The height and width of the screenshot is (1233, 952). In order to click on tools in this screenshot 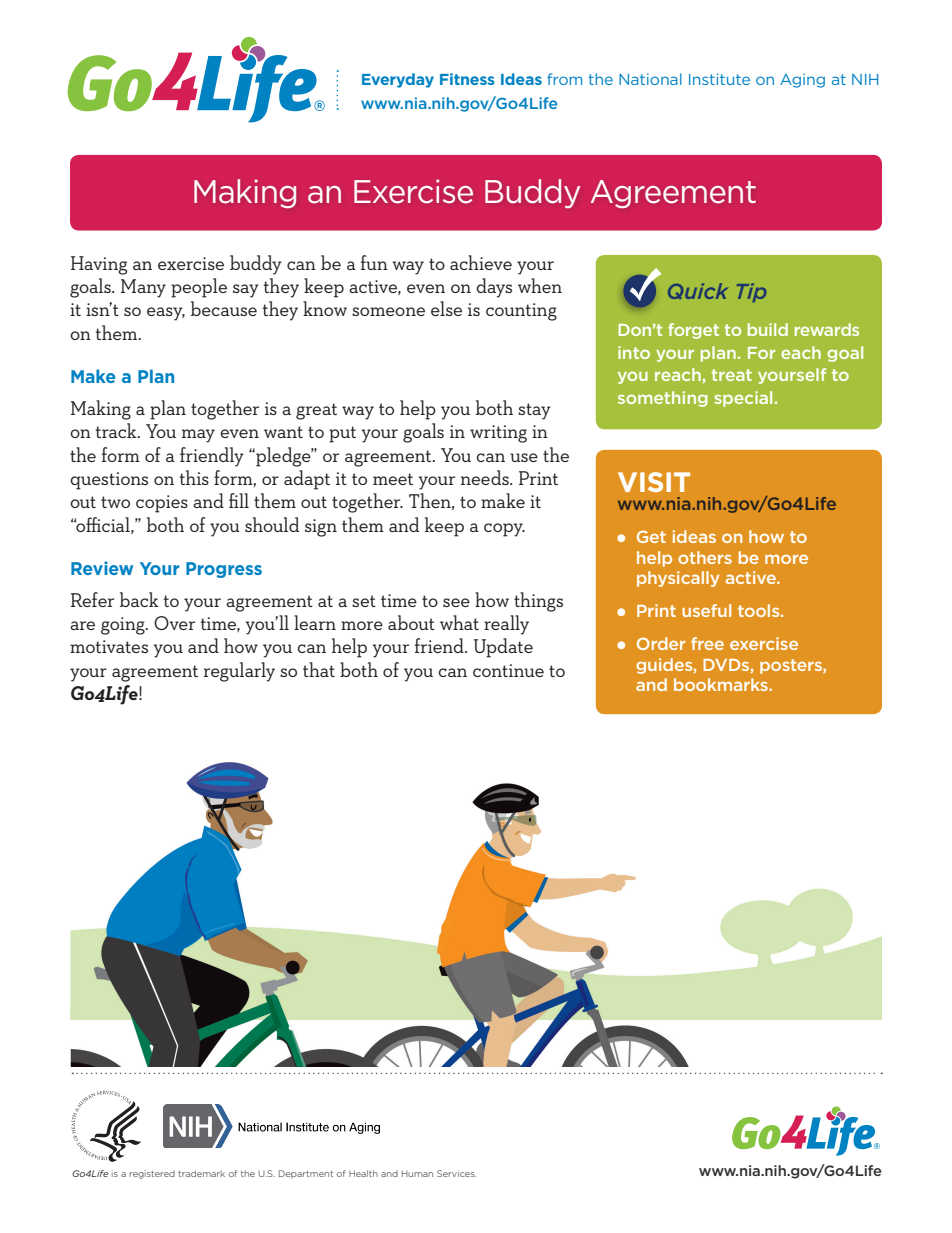, I will do `click(760, 610)`.
